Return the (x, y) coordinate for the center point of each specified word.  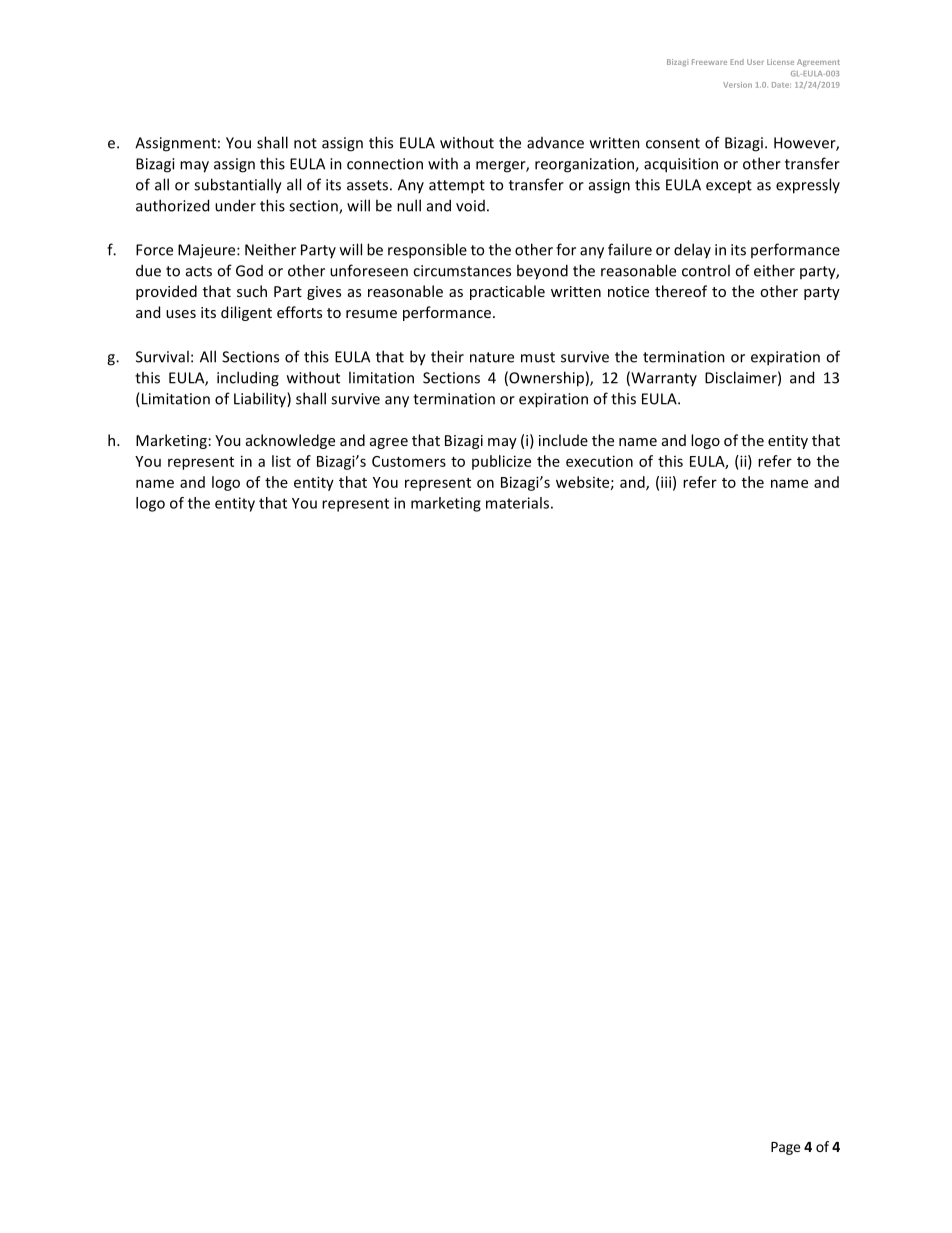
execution (599, 461)
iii (666, 482)
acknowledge (290, 441)
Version (737, 85)
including (248, 379)
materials (517, 503)
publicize (501, 462)
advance (555, 143)
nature (492, 357)
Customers (409, 461)
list (281, 461)
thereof (681, 291)
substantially (238, 186)
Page (785, 1148)
